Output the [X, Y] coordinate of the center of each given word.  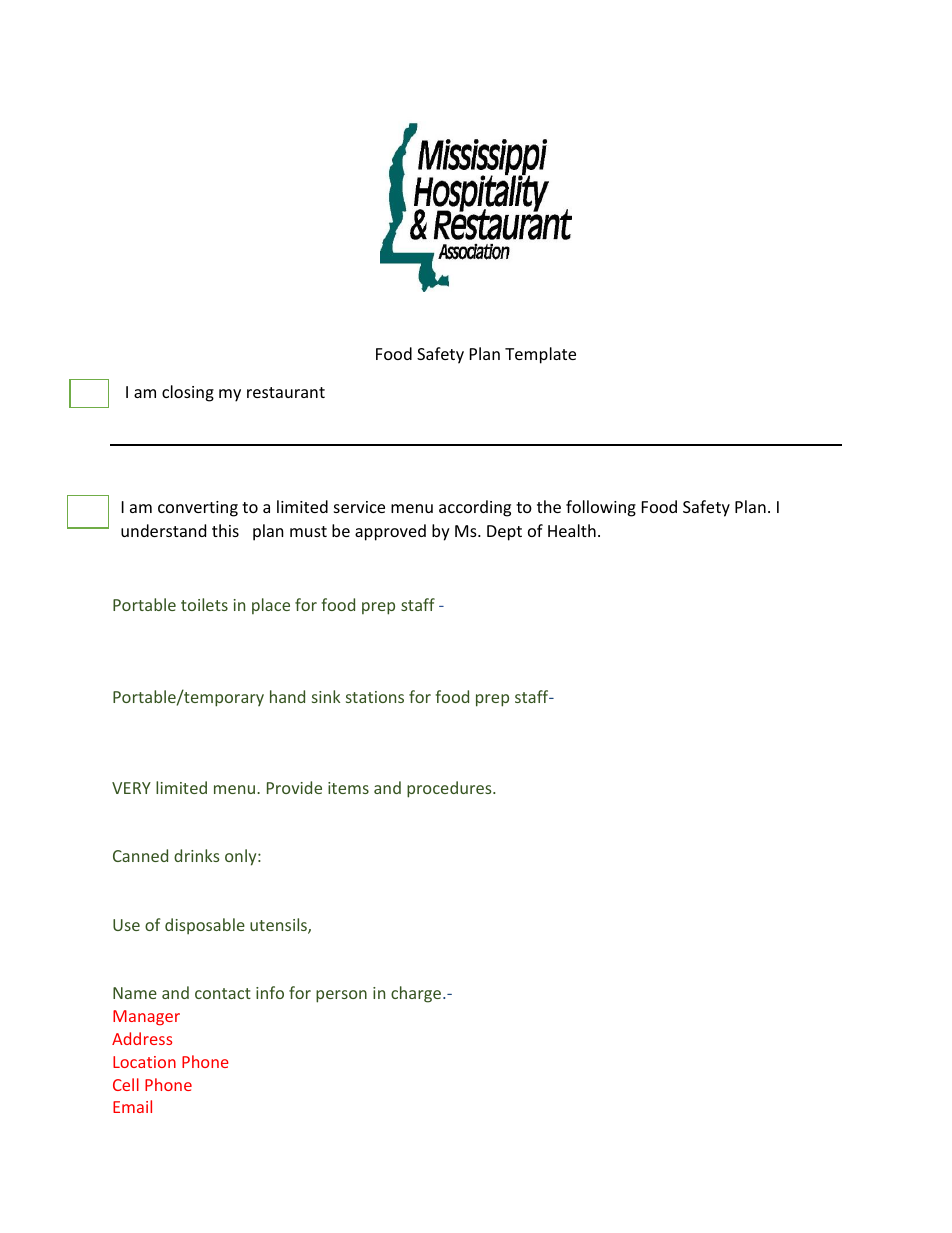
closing [188, 393]
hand [287, 696]
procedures [450, 789]
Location [144, 1062]
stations [375, 697]
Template [540, 355]
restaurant [286, 392]
